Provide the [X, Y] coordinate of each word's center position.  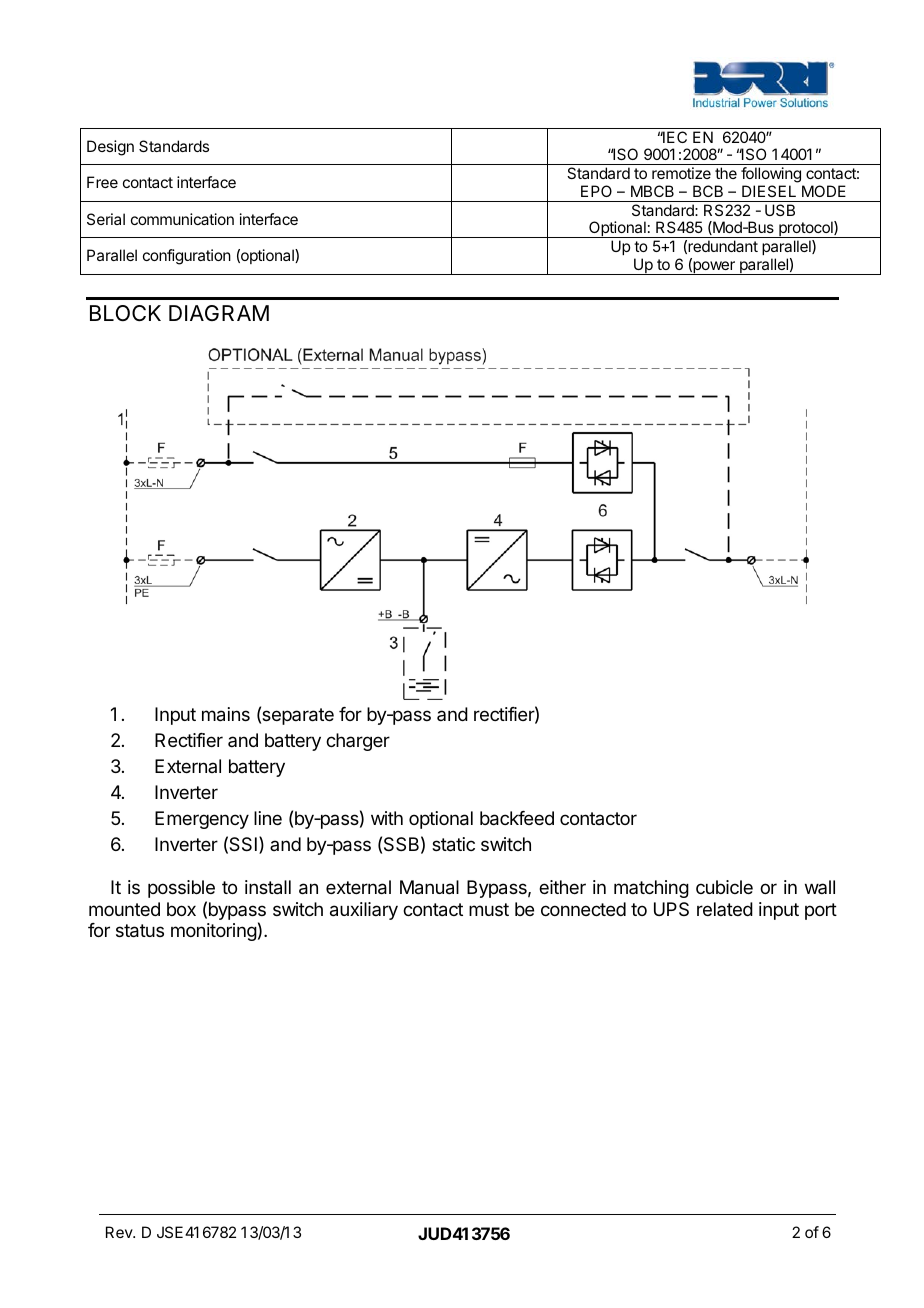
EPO [596, 191]
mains [226, 714]
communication [182, 219]
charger [358, 742]
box [181, 909]
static [453, 844]
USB [780, 210]
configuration [187, 257]
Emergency [202, 820]
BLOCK [125, 313]
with [387, 818]
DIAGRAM [219, 313]
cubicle [724, 887]
